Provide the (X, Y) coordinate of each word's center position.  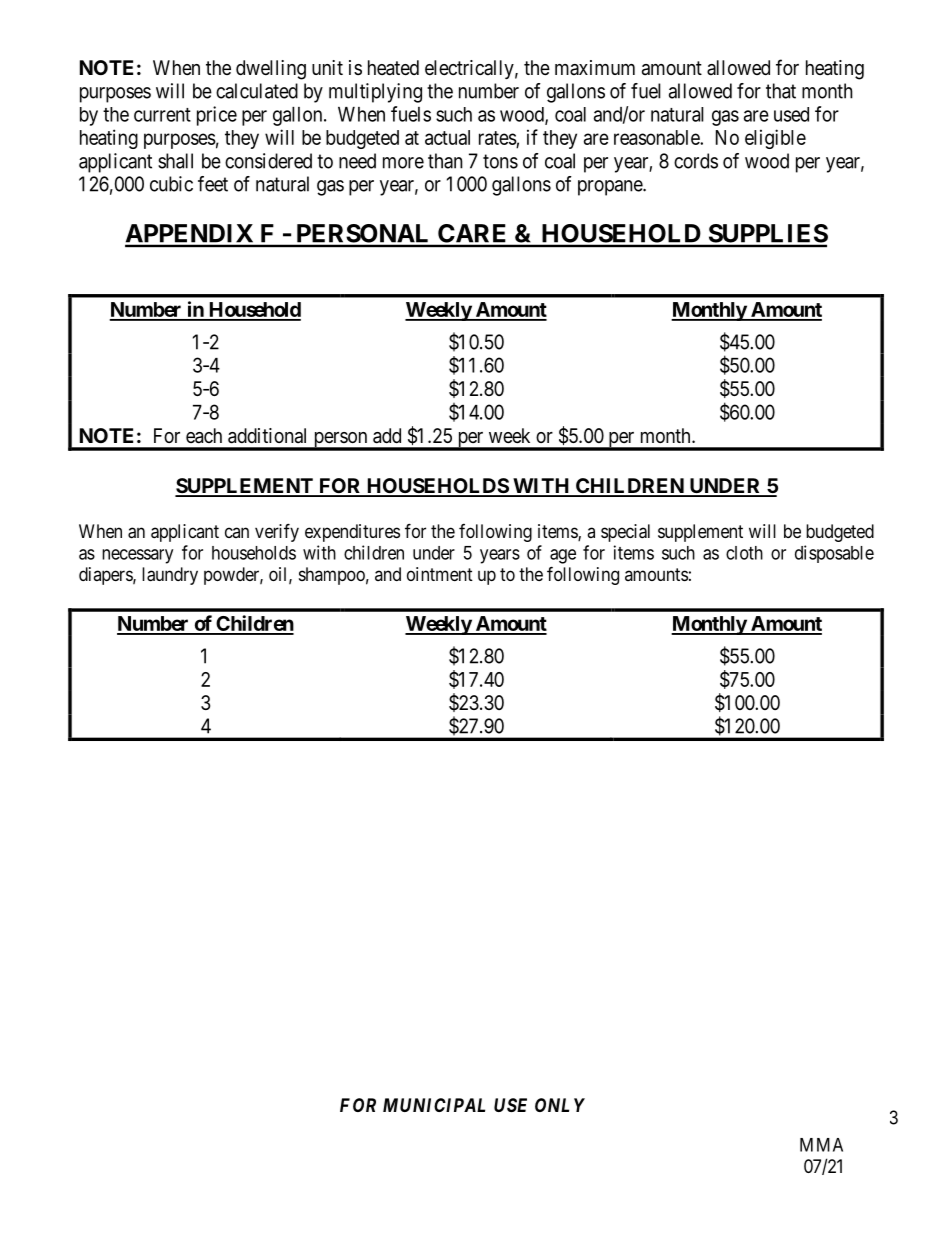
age (563, 556)
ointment (440, 574)
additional (267, 436)
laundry (170, 576)
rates (498, 138)
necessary (137, 556)
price (217, 116)
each (204, 436)
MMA (821, 1145)
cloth (744, 553)
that (781, 91)
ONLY (560, 1105)
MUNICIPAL (434, 1105)
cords (696, 161)
